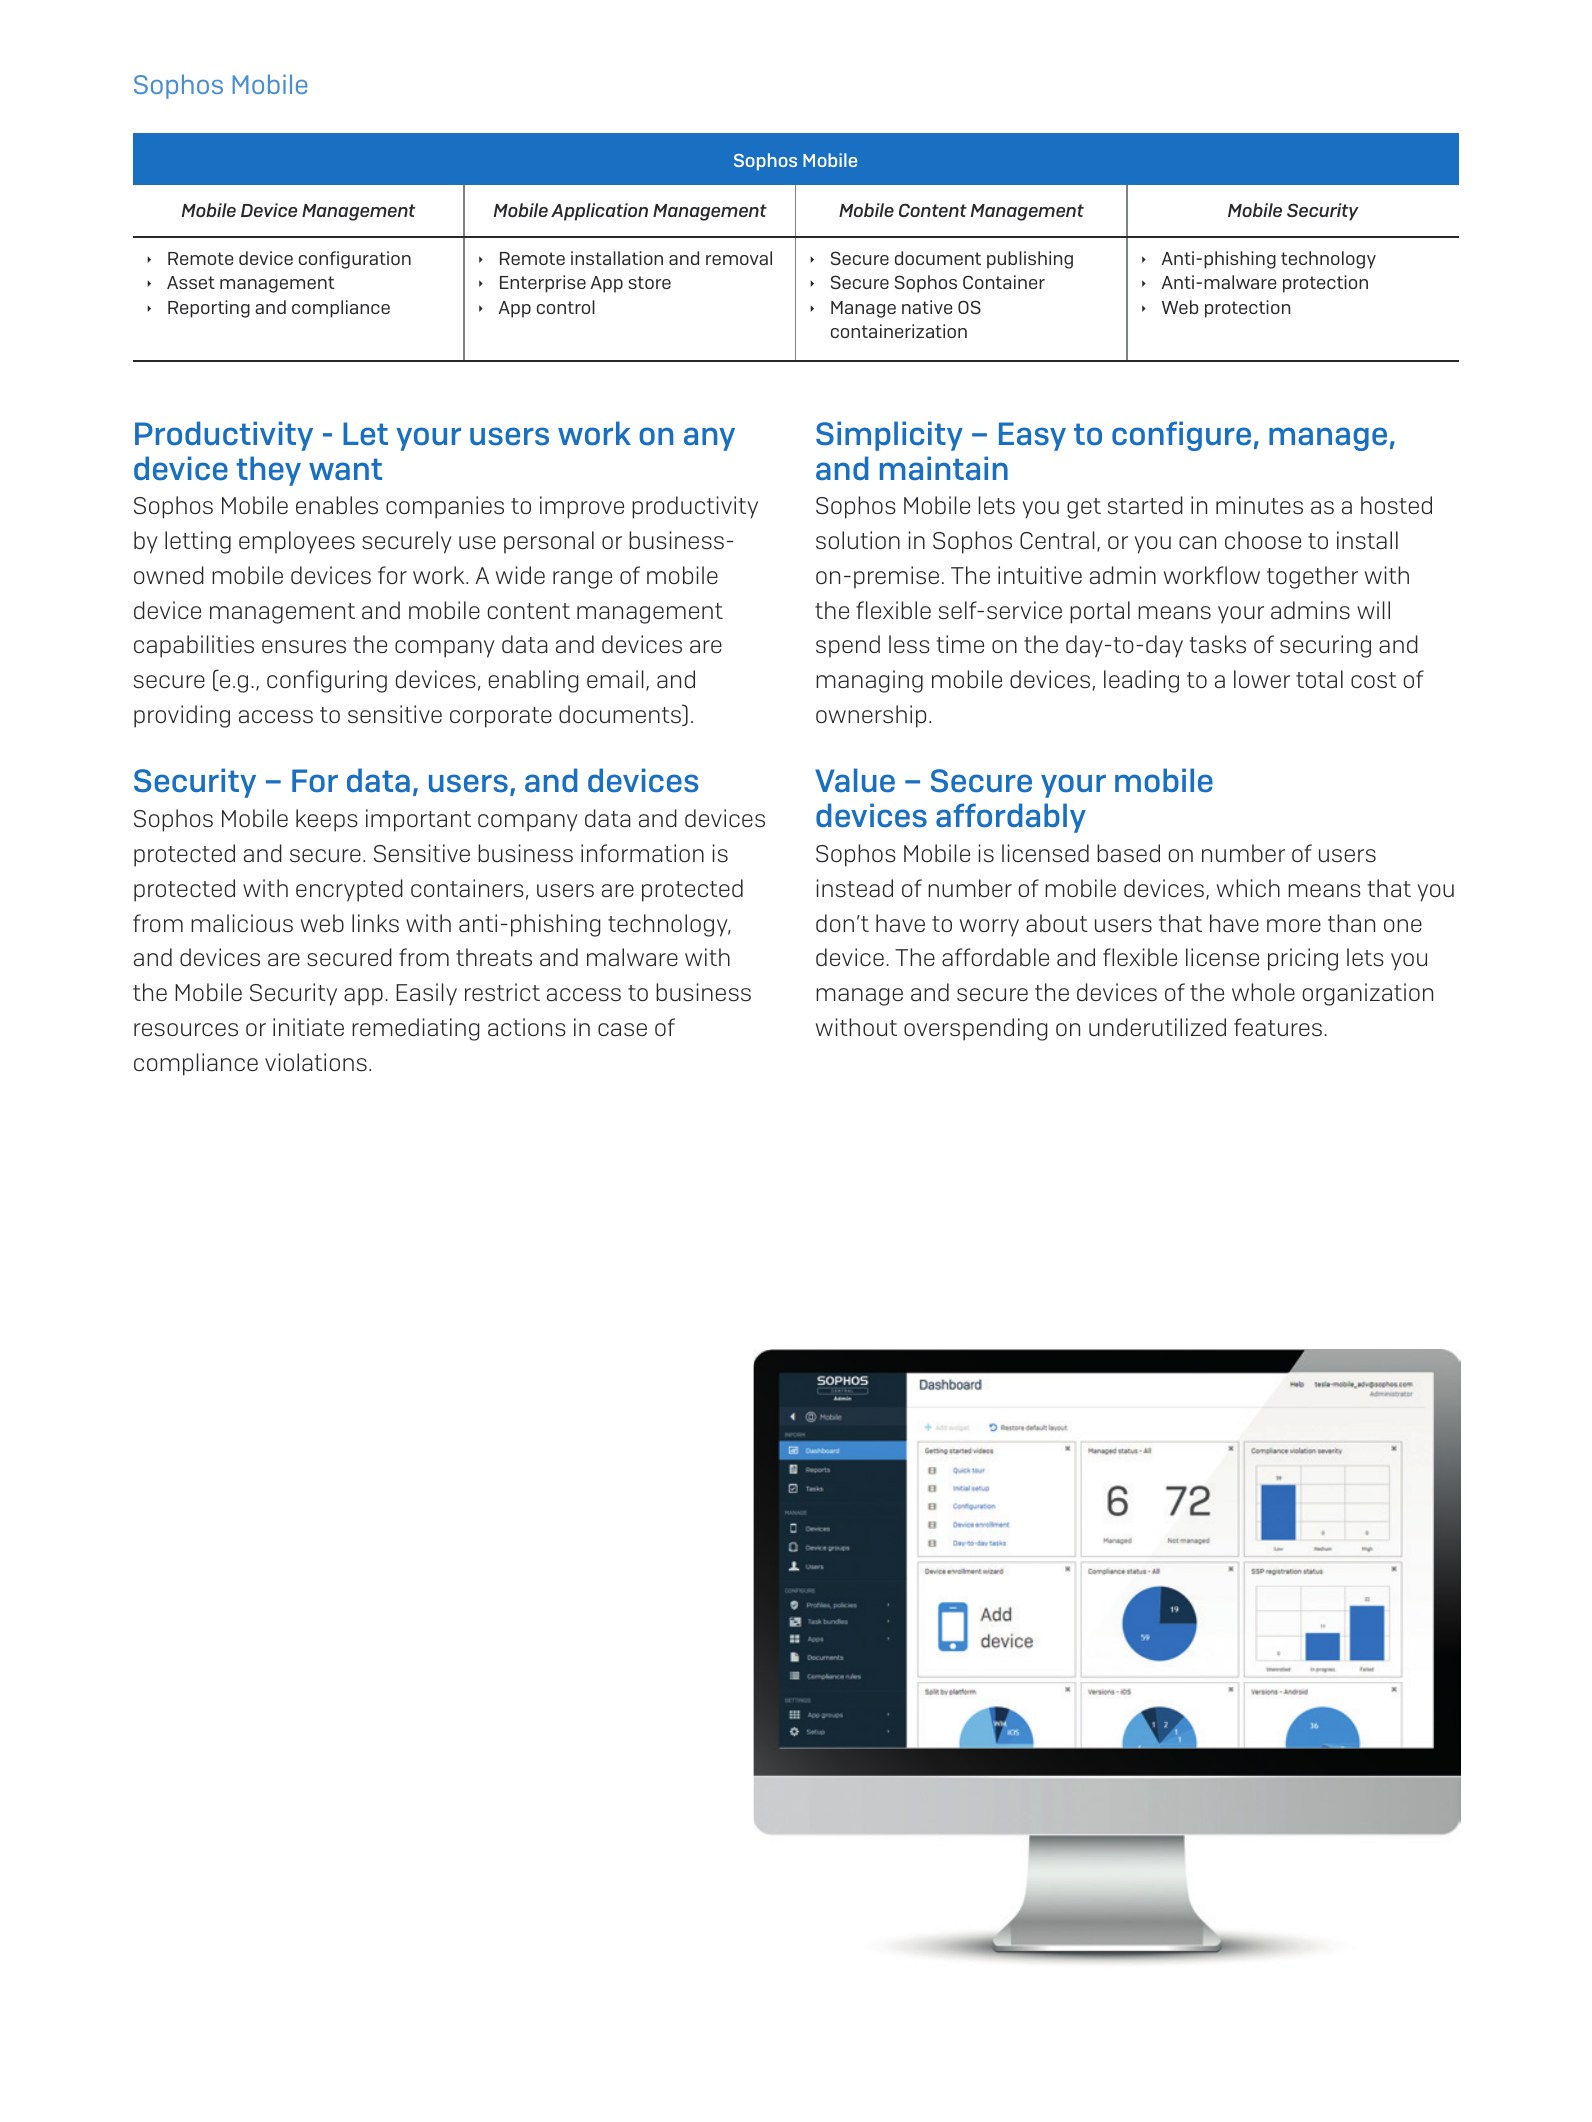 This screenshot has width=1592, height=2122. Describe the element at coordinates (1262, 679) in the screenshot. I see `lower` at that location.
